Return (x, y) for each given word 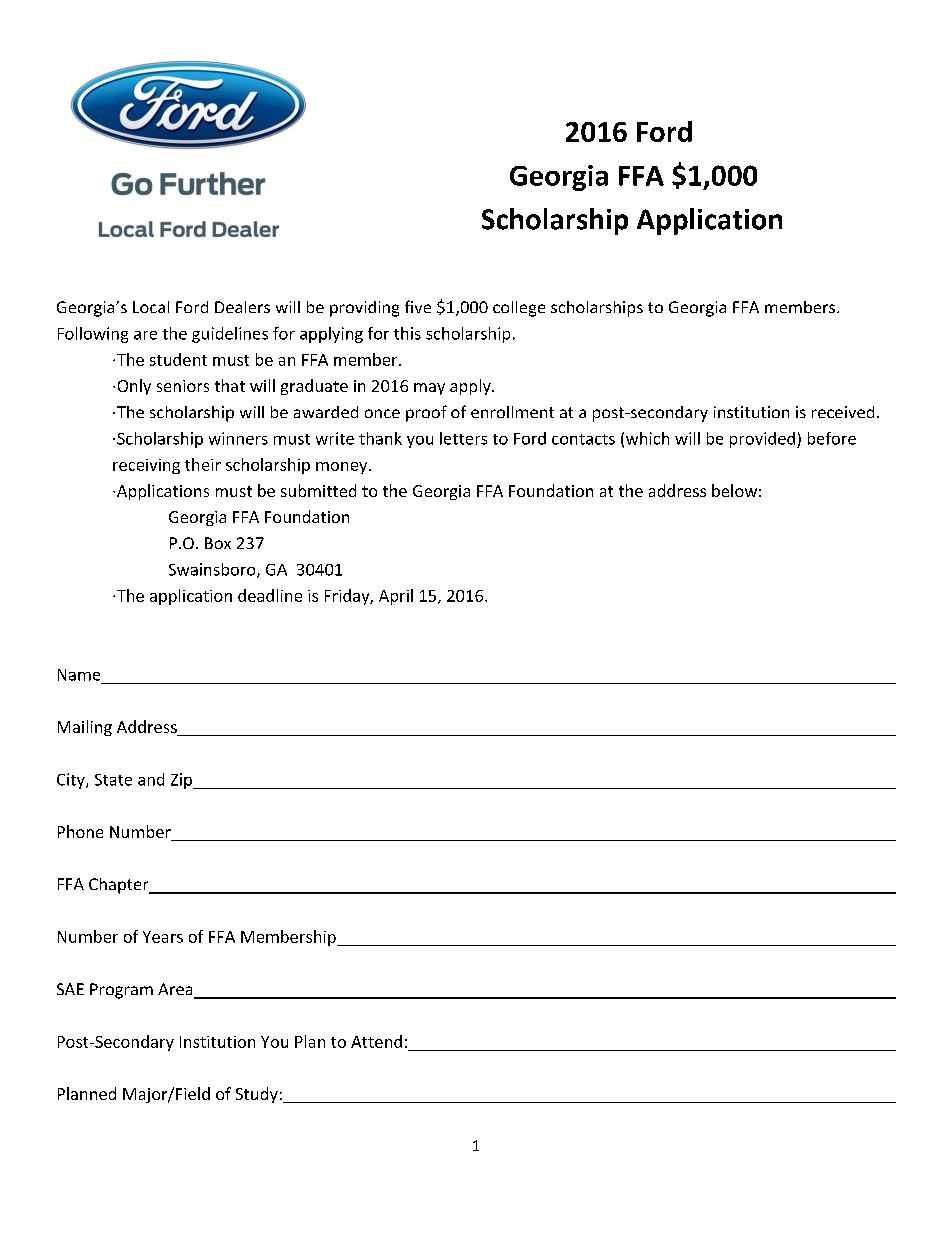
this (407, 333)
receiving (146, 466)
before (832, 438)
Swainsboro (213, 570)
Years (163, 937)
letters (463, 438)
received (843, 412)
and (151, 779)
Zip (183, 781)
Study (257, 1095)
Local (151, 307)
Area (176, 990)
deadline (270, 595)
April (396, 597)
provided (762, 440)
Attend (376, 1041)
